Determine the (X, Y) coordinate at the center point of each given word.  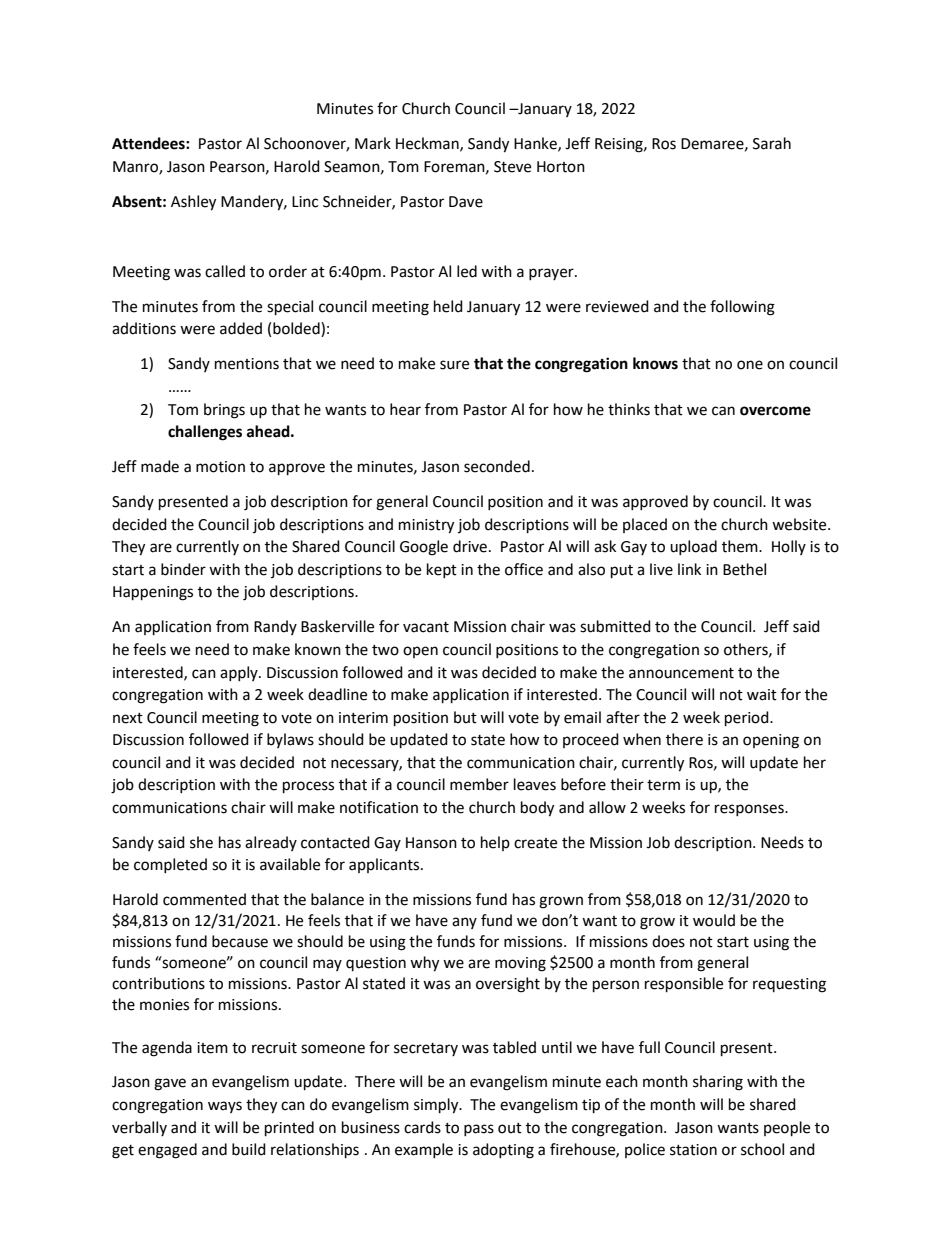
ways (225, 1107)
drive (470, 546)
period (748, 719)
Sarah (772, 143)
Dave (466, 202)
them (741, 546)
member (479, 784)
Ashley (193, 203)
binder (183, 569)
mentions (247, 364)
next (128, 718)
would (714, 920)
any (464, 923)
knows (655, 363)
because (240, 941)
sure (454, 365)
